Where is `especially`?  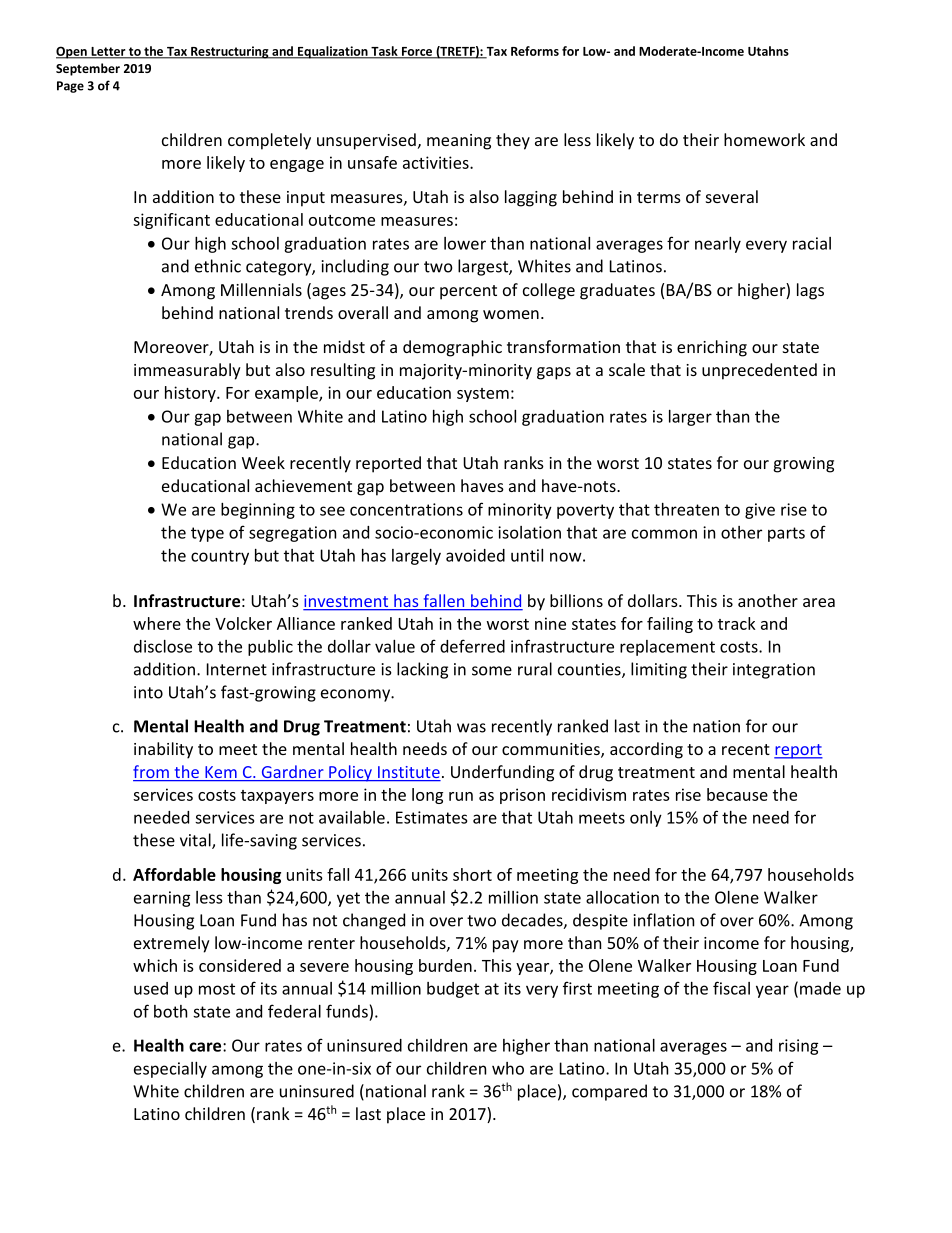
especially is located at coordinates (170, 1070).
